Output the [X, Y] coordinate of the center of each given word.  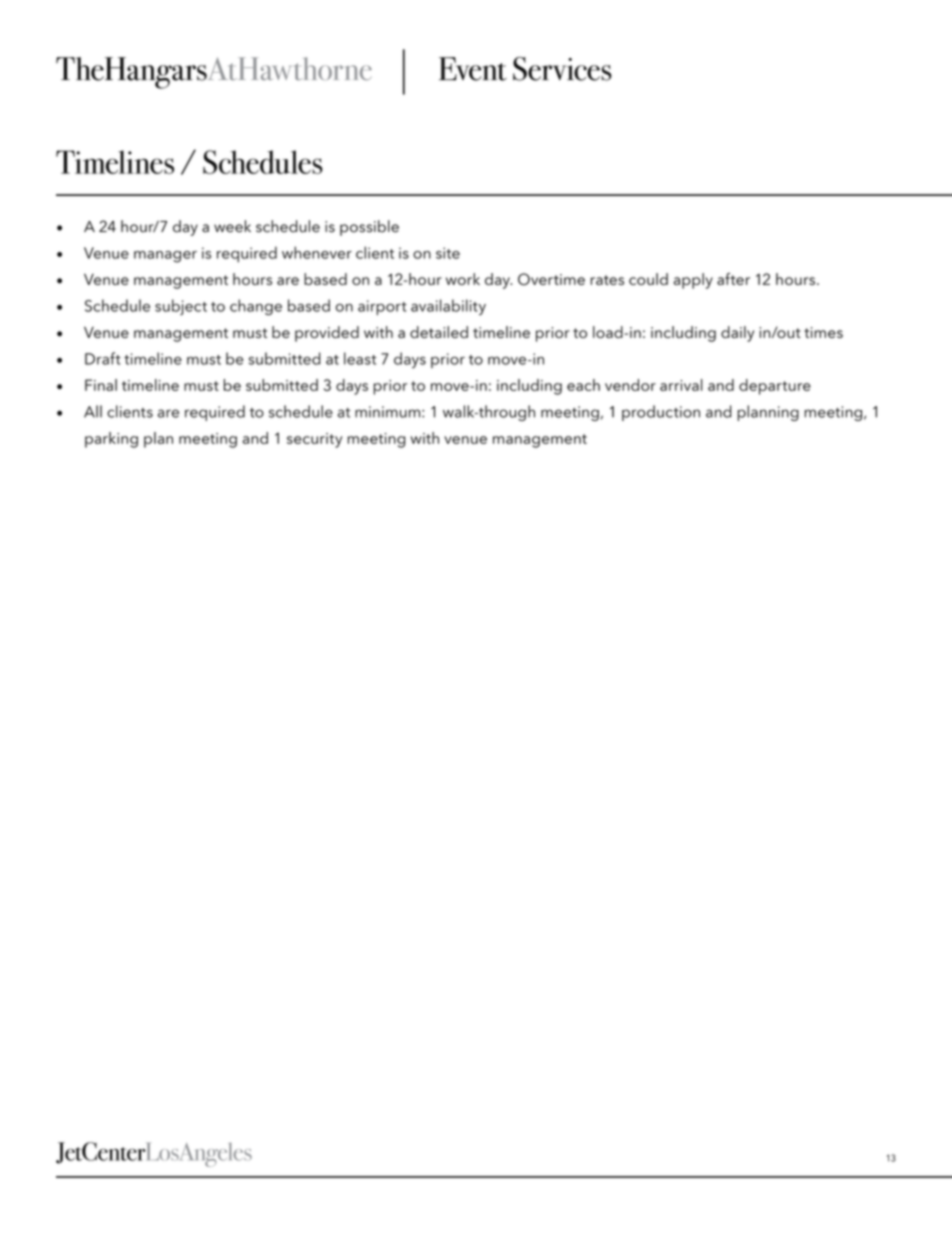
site [448, 253]
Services [562, 69]
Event [473, 69]
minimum [387, 412]
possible [369, 228]
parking [111, 440]
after [733, 279]
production [661, 413]
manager [165, 257]
